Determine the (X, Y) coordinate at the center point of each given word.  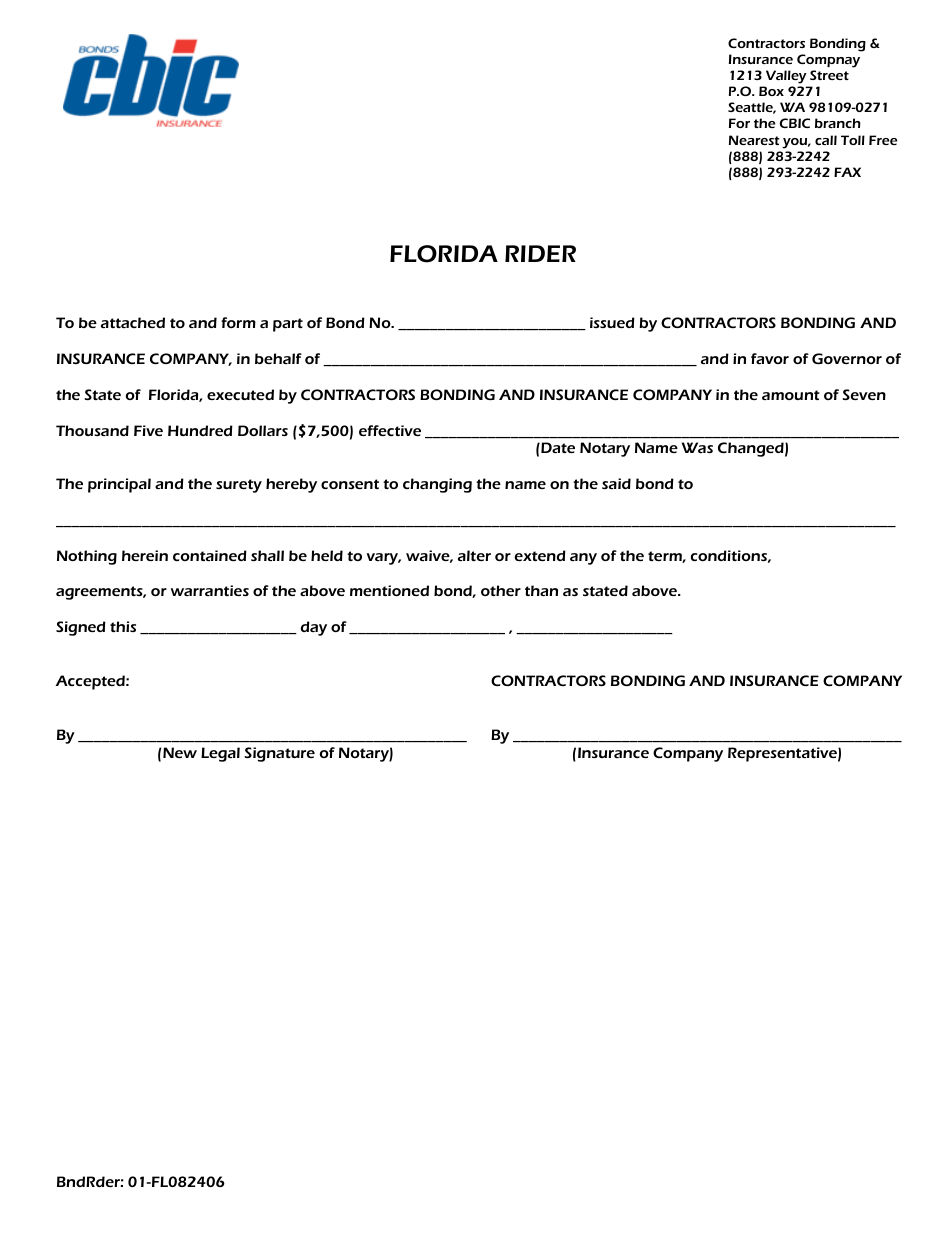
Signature (279, 754)
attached (133, 322)
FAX (847, 172)
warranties (210, 590)
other (501, 590)
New (180, 752)
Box (771, 91)
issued (612, 322)
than (541, 590)
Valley (786, 77)
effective (390, 430)
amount (791, 395)
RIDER (540, 253)
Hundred (200, 430)
